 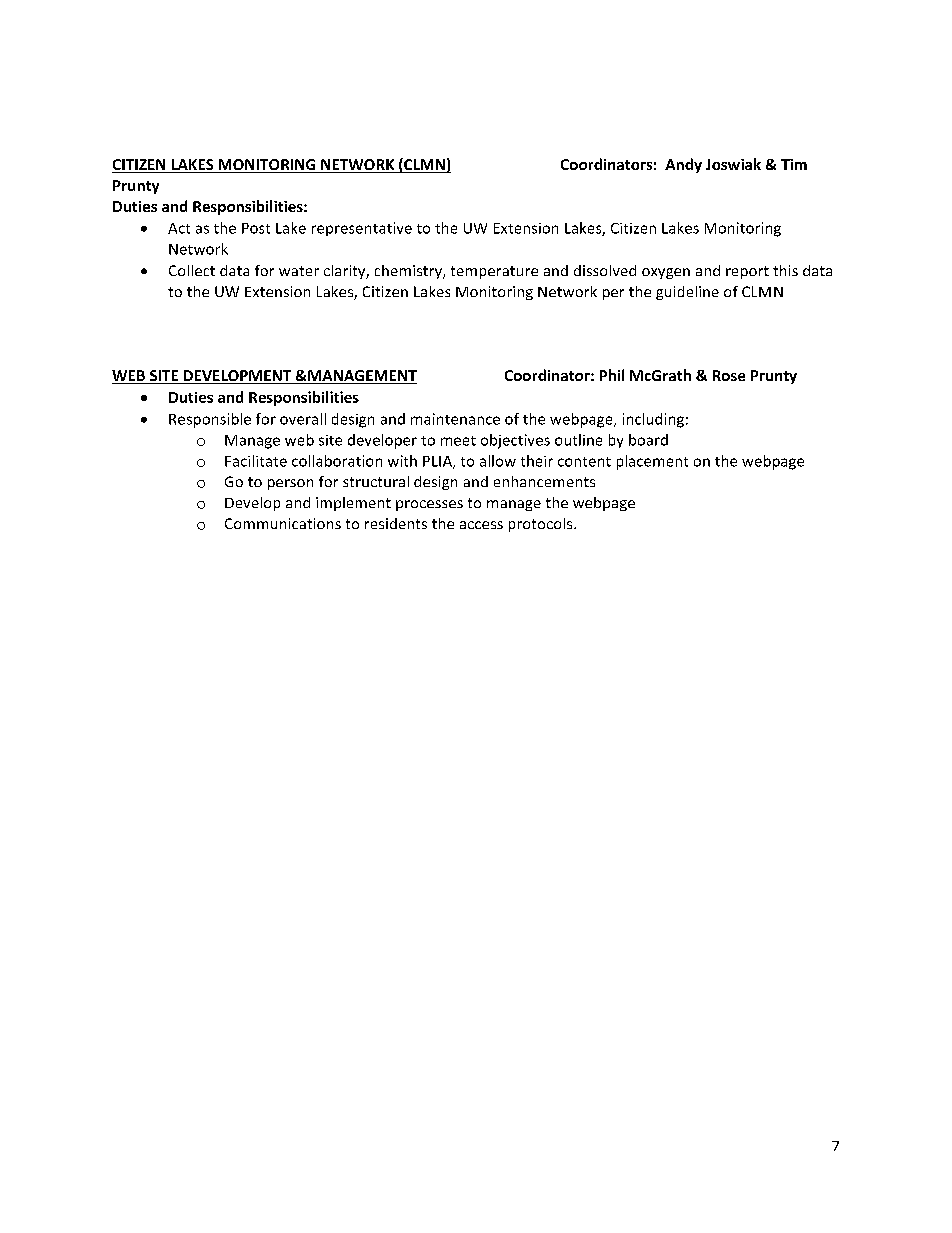 I want to click on Rose, so click(x=729, y=375).
